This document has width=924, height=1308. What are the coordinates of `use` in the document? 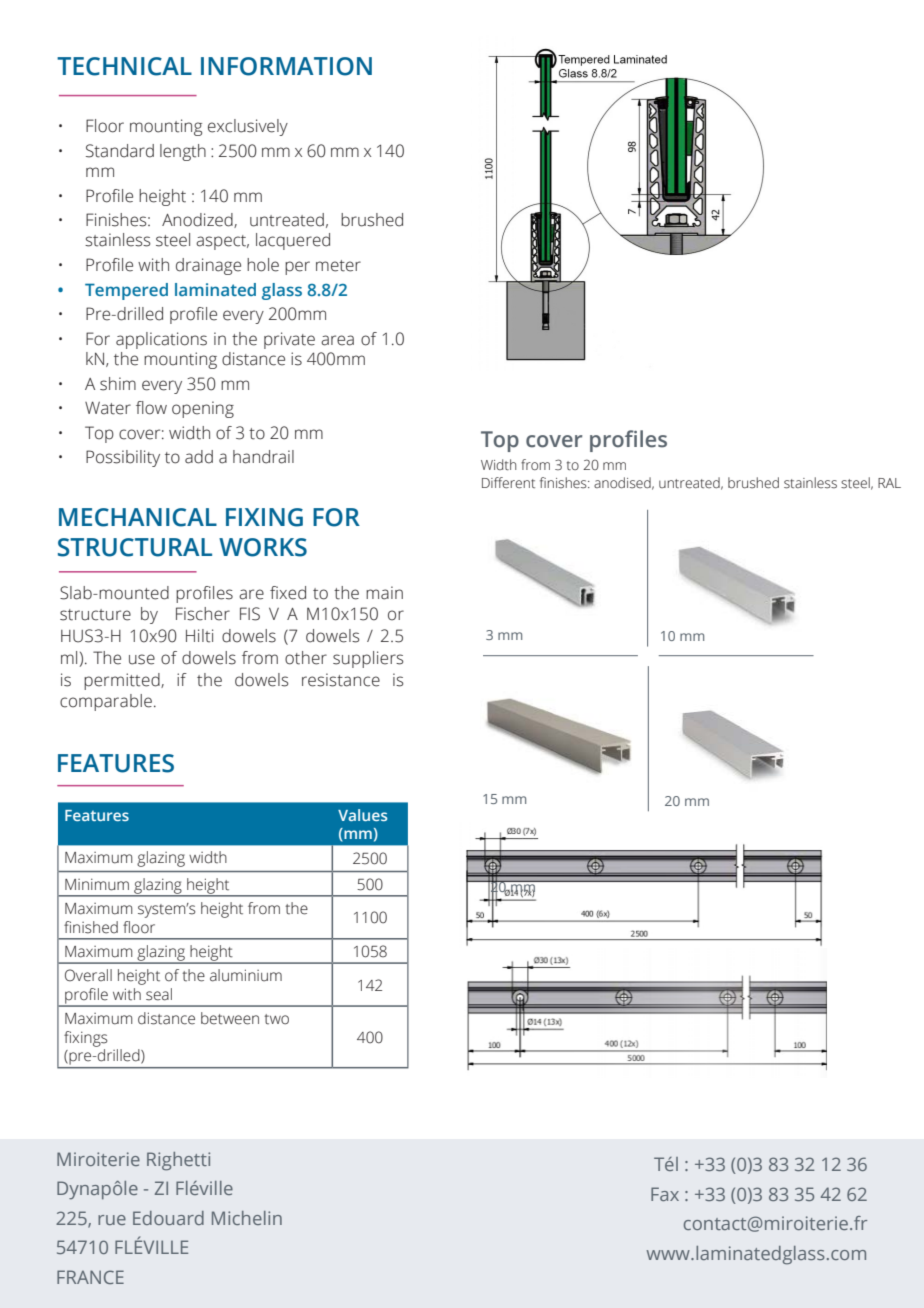 It's located at (142, 659).
